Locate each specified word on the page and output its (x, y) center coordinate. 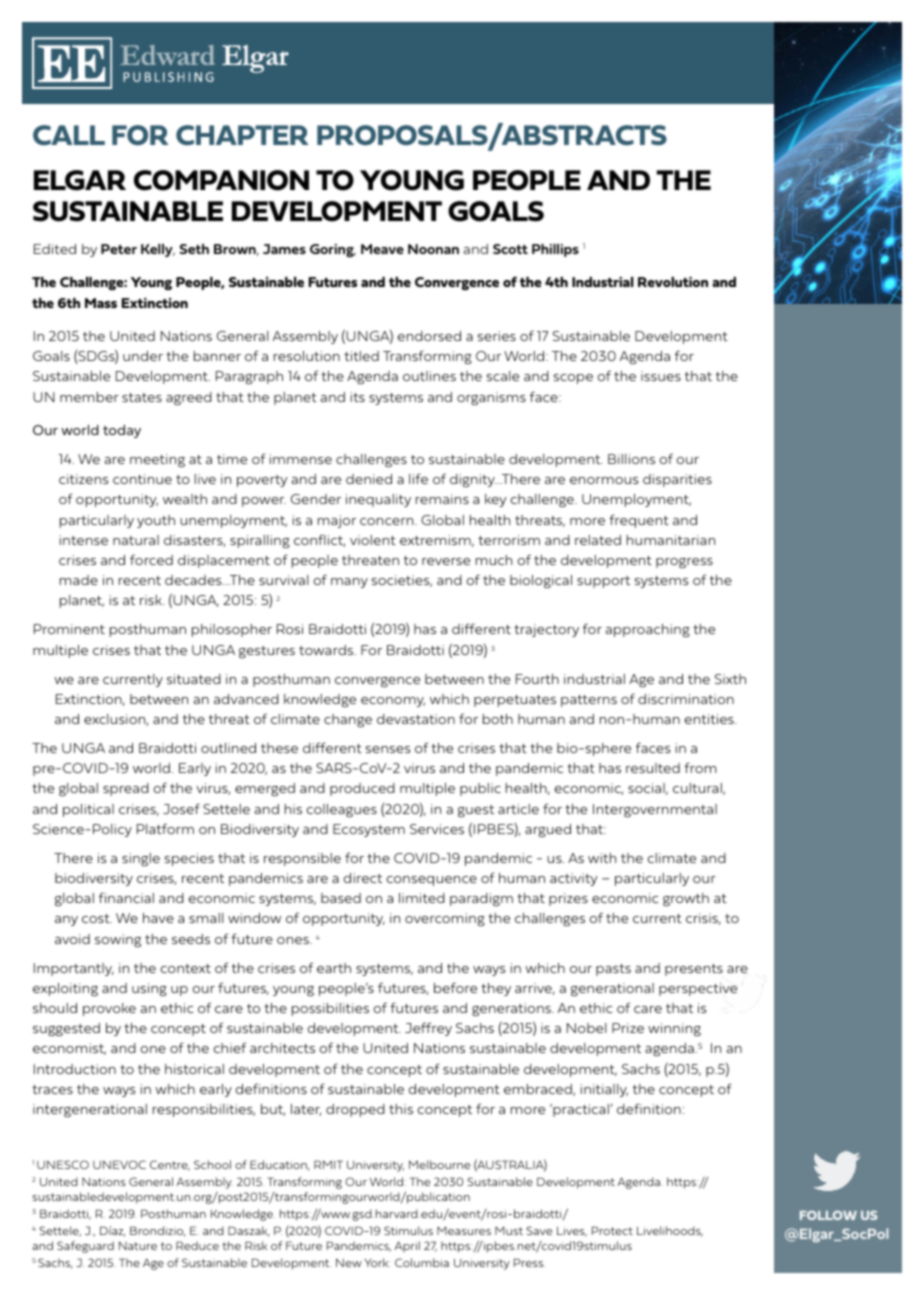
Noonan (433, 249)
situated (194, 679)
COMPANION (221, 180)
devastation (416, 719)
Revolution (673, 282)
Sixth (730, 679)
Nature (138, 1246)
